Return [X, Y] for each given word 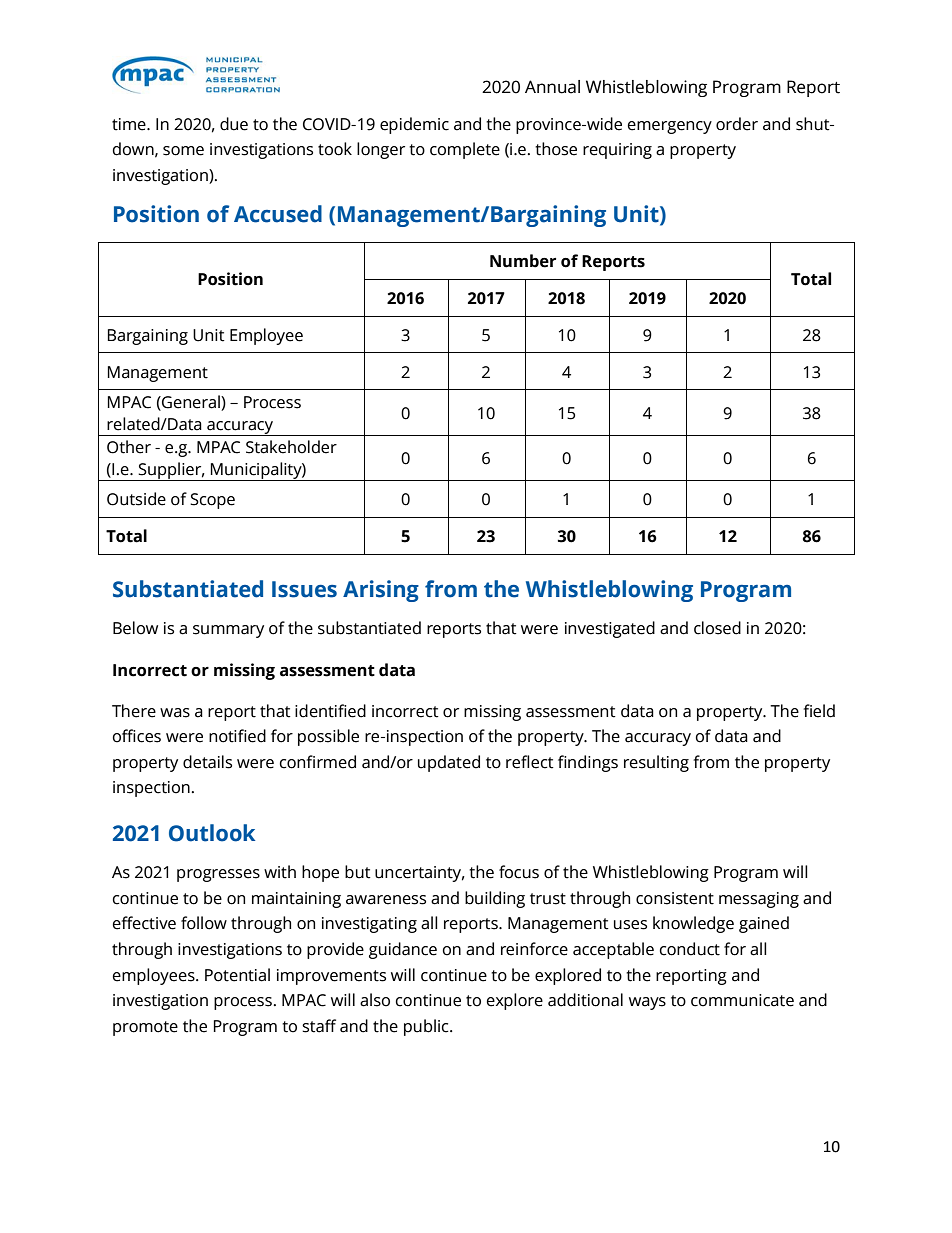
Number [523, 261]
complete [465, 150]
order [737, 124]
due [234, 124]
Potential [237, 975]
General [191, 402]
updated [449, 763]
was [175, 713]
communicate [742, 1000]
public [427, 1027]
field [819, 711]
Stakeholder [291, 447]
